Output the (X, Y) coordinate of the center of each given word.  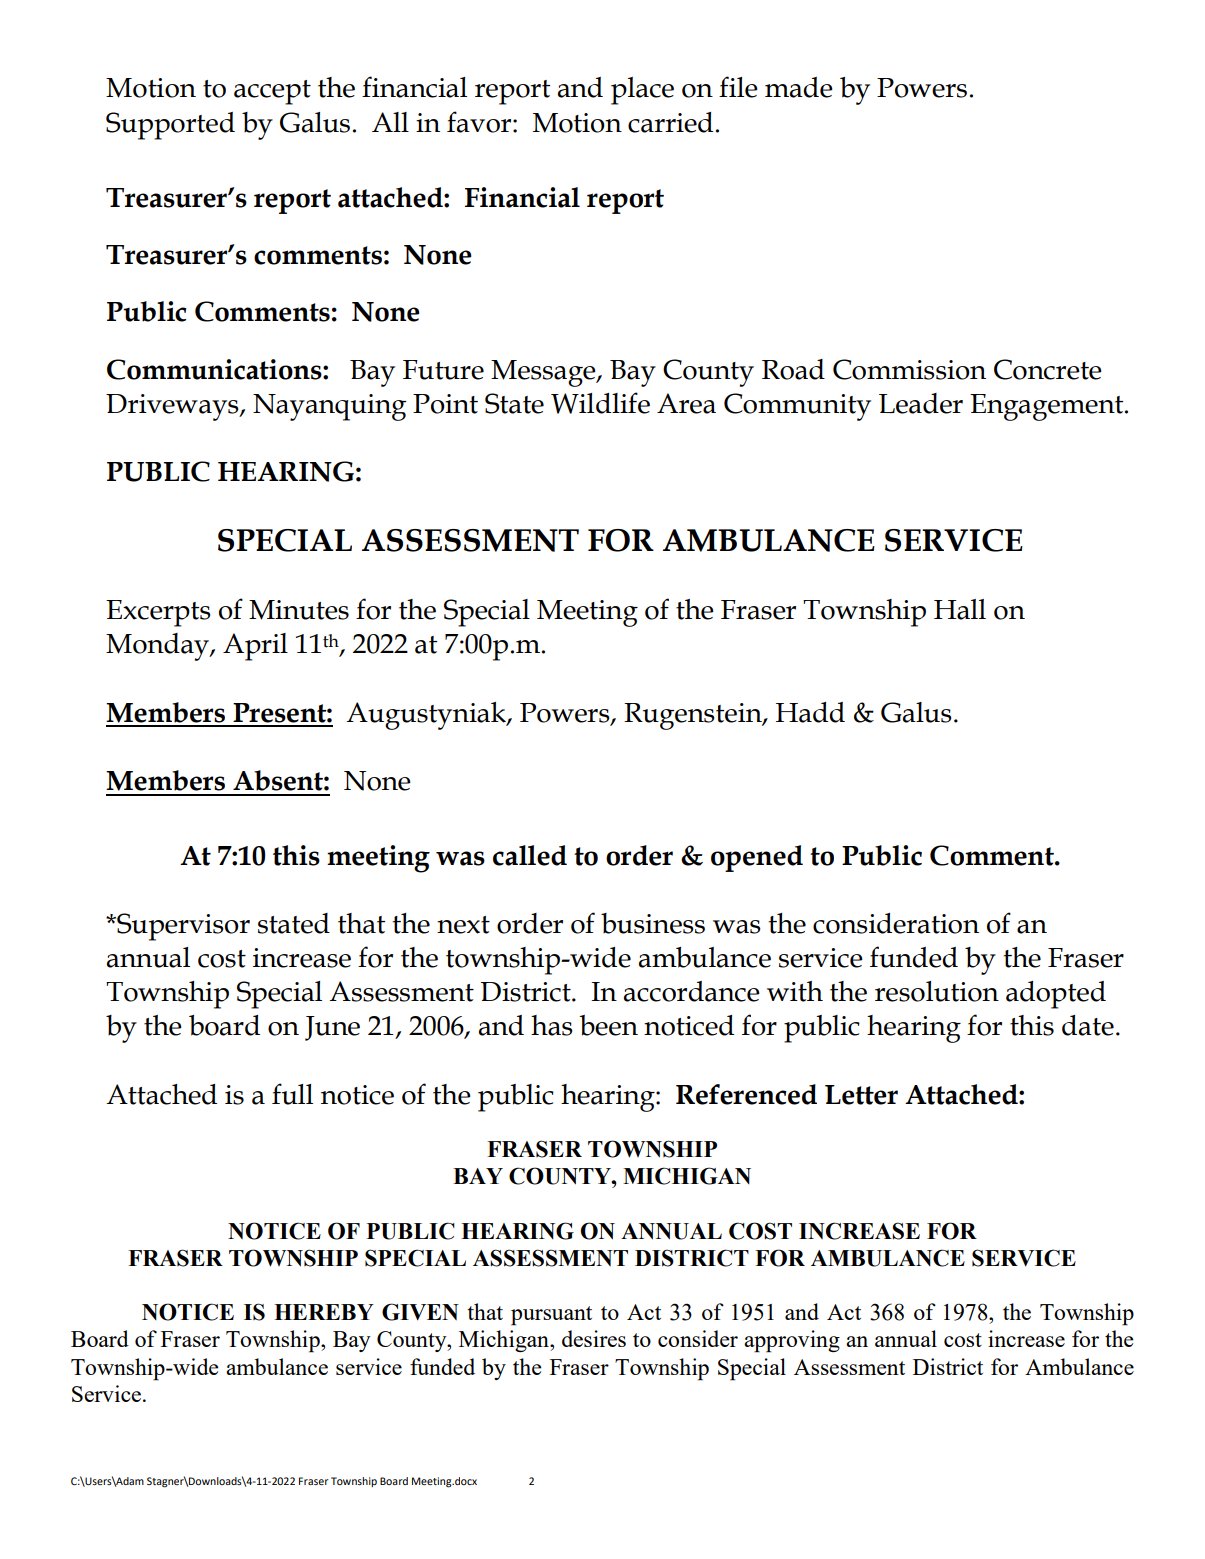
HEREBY (324, 1312)
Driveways (173, 407)
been (608, 1025)
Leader (921, 403)
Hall (960, 609)
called (530, 855)
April (255, 647)
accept (272, 92)
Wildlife (600, 403)
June (332, 1028)
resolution (937, 991)
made (799, 87)
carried (670, 122)
